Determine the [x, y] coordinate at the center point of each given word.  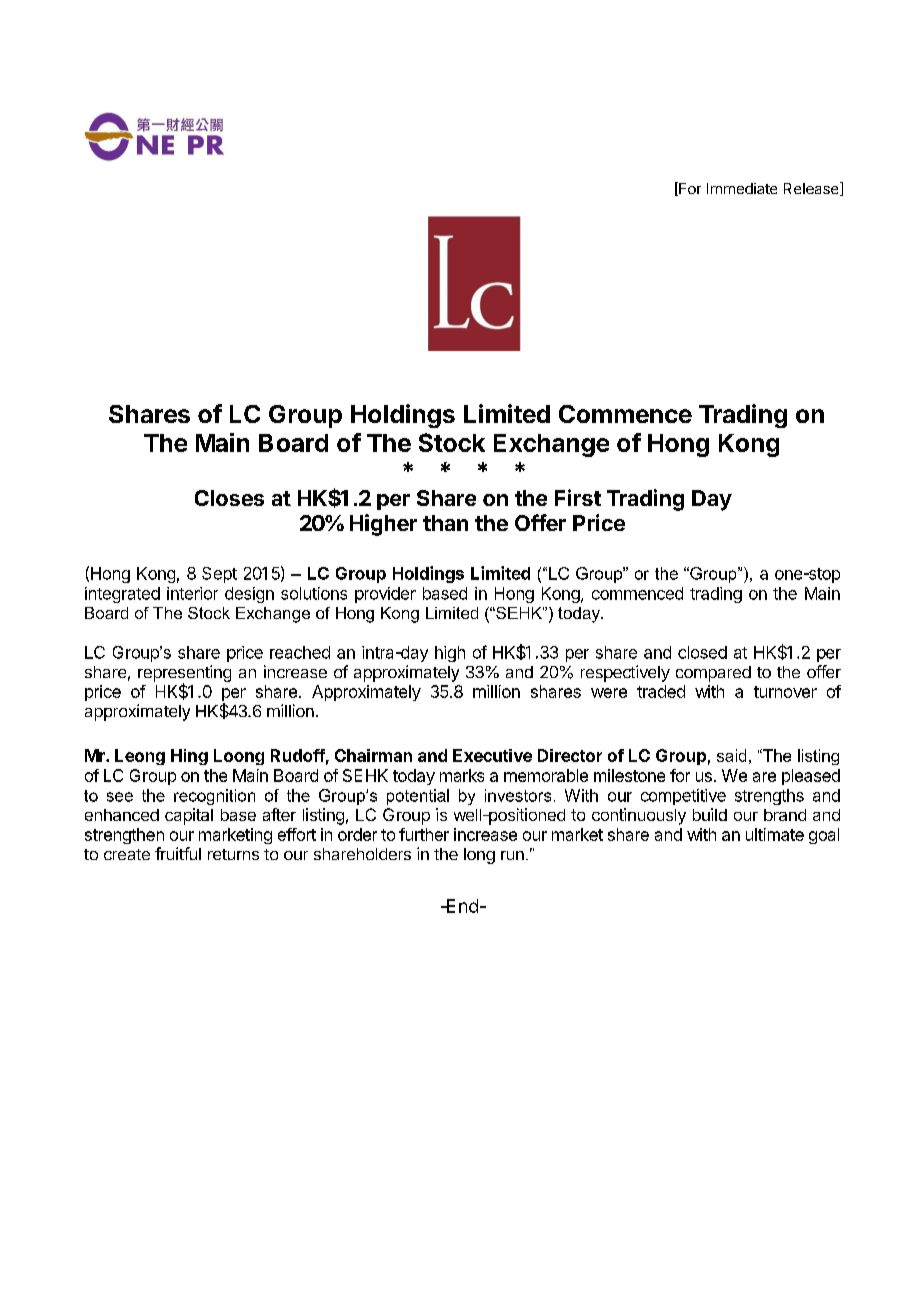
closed [702, 652]
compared [713, 674]
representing [184, 674]
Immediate [742, 188]
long [479, 856]
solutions [314, 593]
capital [189, 816]
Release [812, 189]
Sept [219, 575]
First [578, 497]
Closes [229, 498]
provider [385, 595]
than [445, 523]
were [609, 693]
